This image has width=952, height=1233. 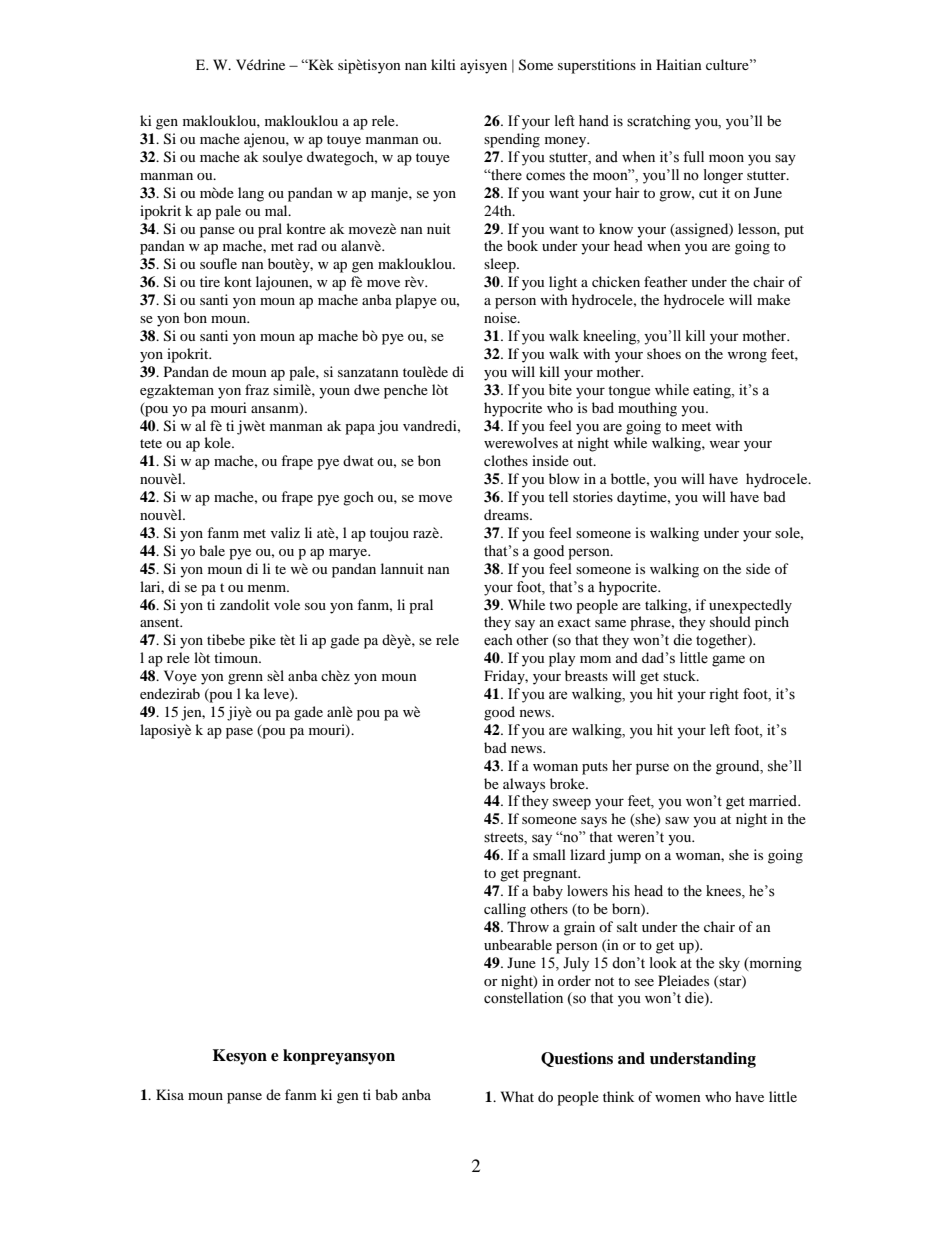 What do you see at coordinates (521, 442) in the image?
I see `werewolves` at bounding box center [521, 442].
